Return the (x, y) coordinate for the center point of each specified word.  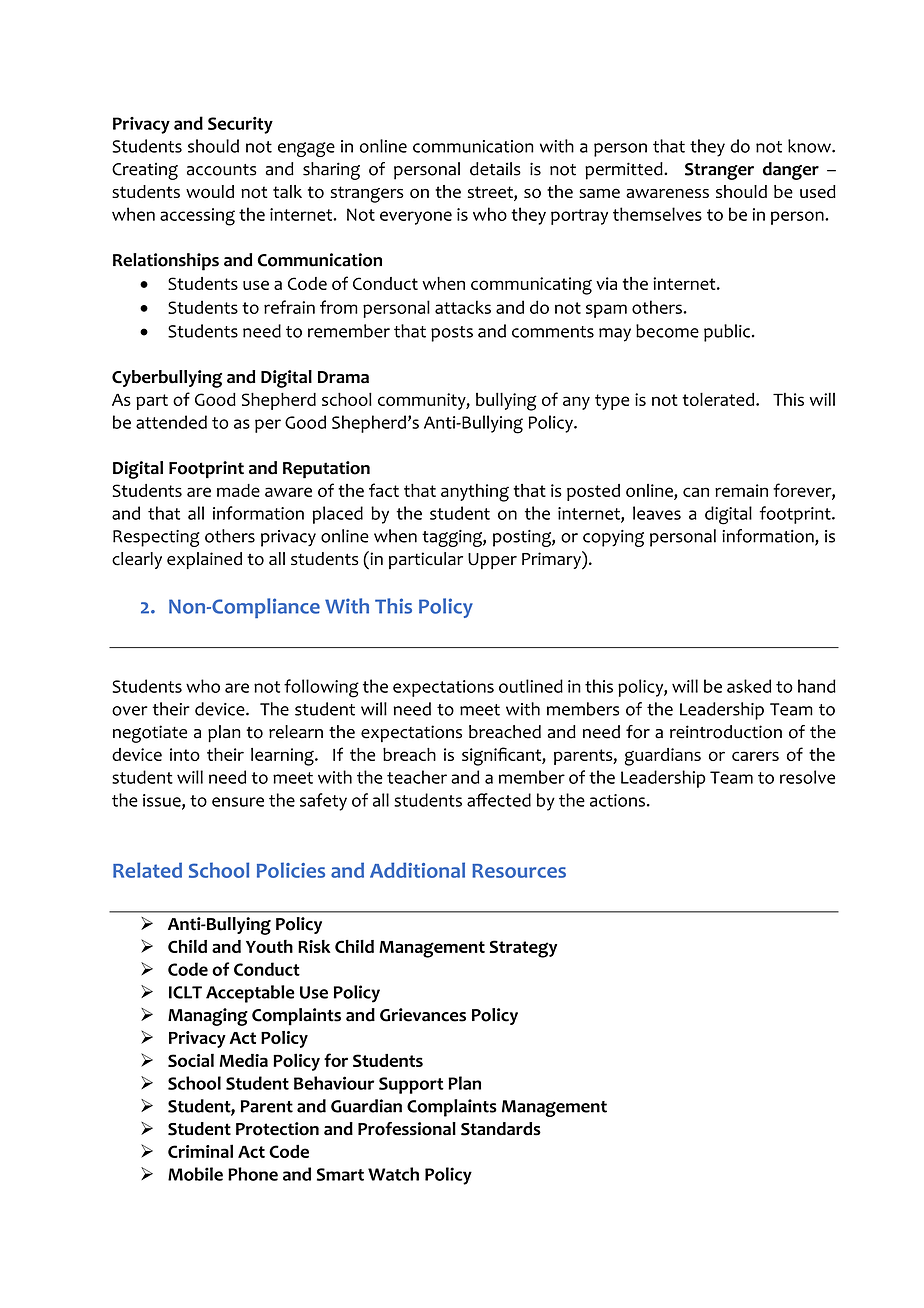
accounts (222, 170)
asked (749, 686)
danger (791, 171)
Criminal (200, 1151)
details (495, 169)
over (130, 711)
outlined (531, 686)
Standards (501, 1129)
